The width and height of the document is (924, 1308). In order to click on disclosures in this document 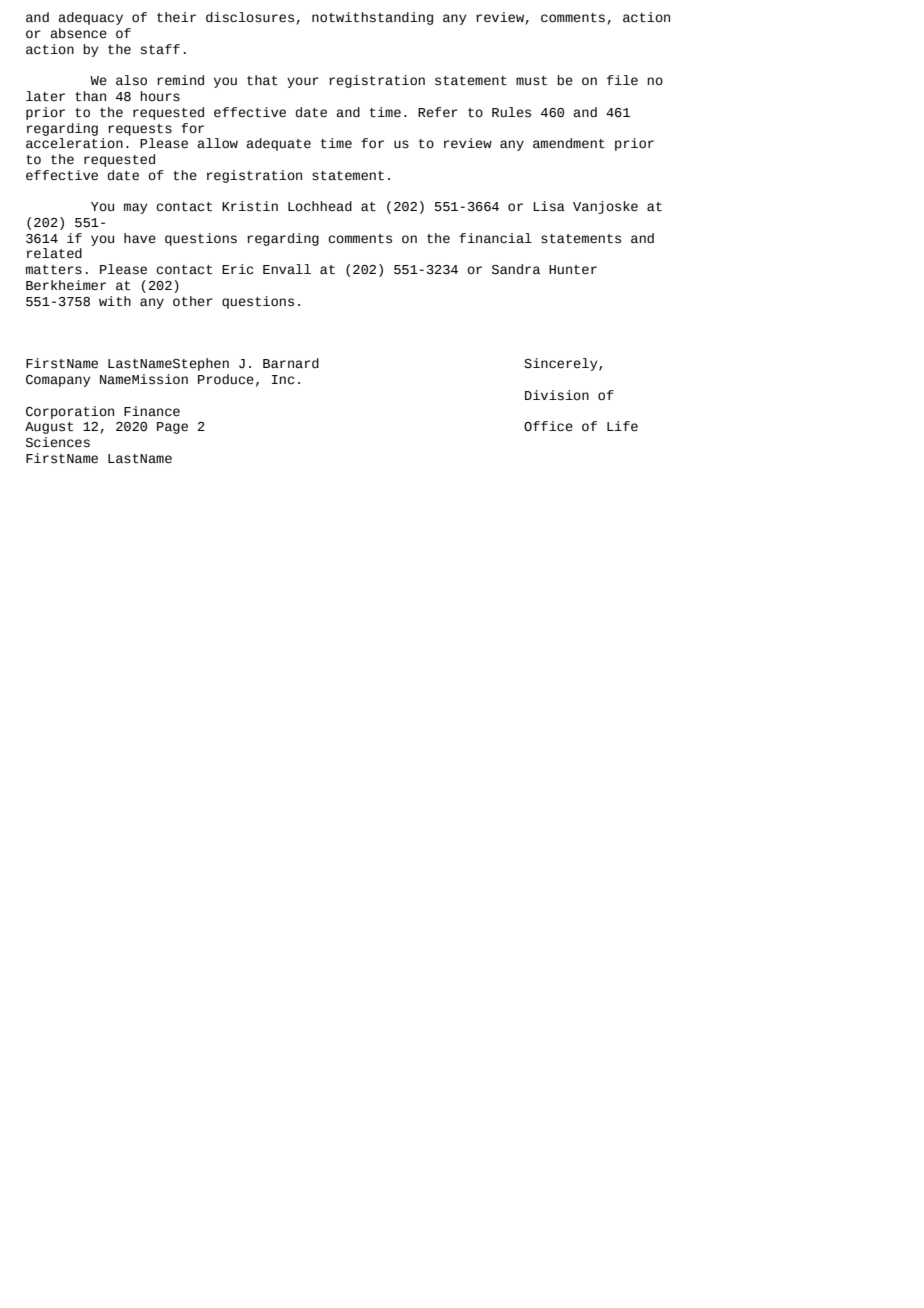, I will do `click(250, 17)`.
